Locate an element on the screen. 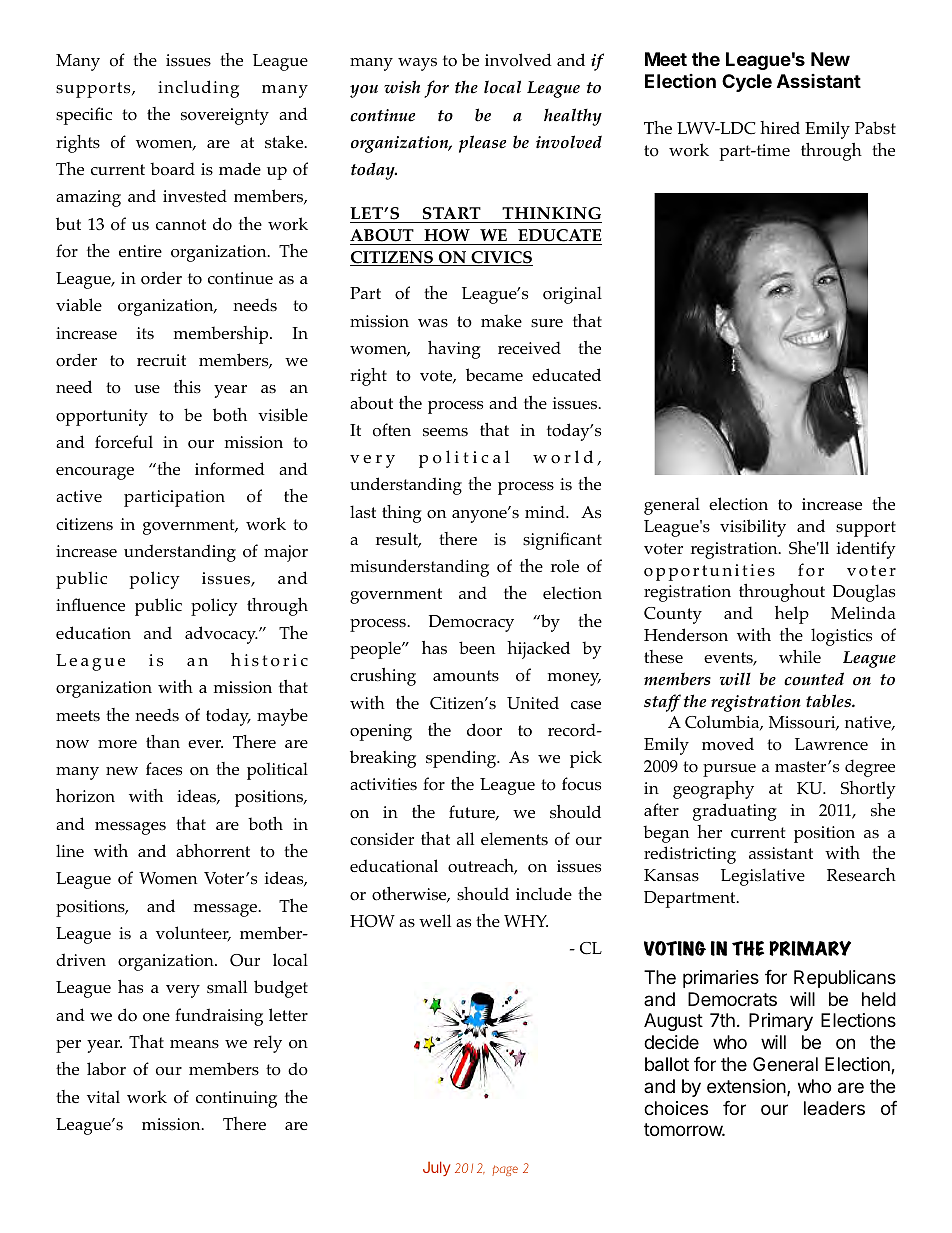  please is located at coordinates (482, 144).
